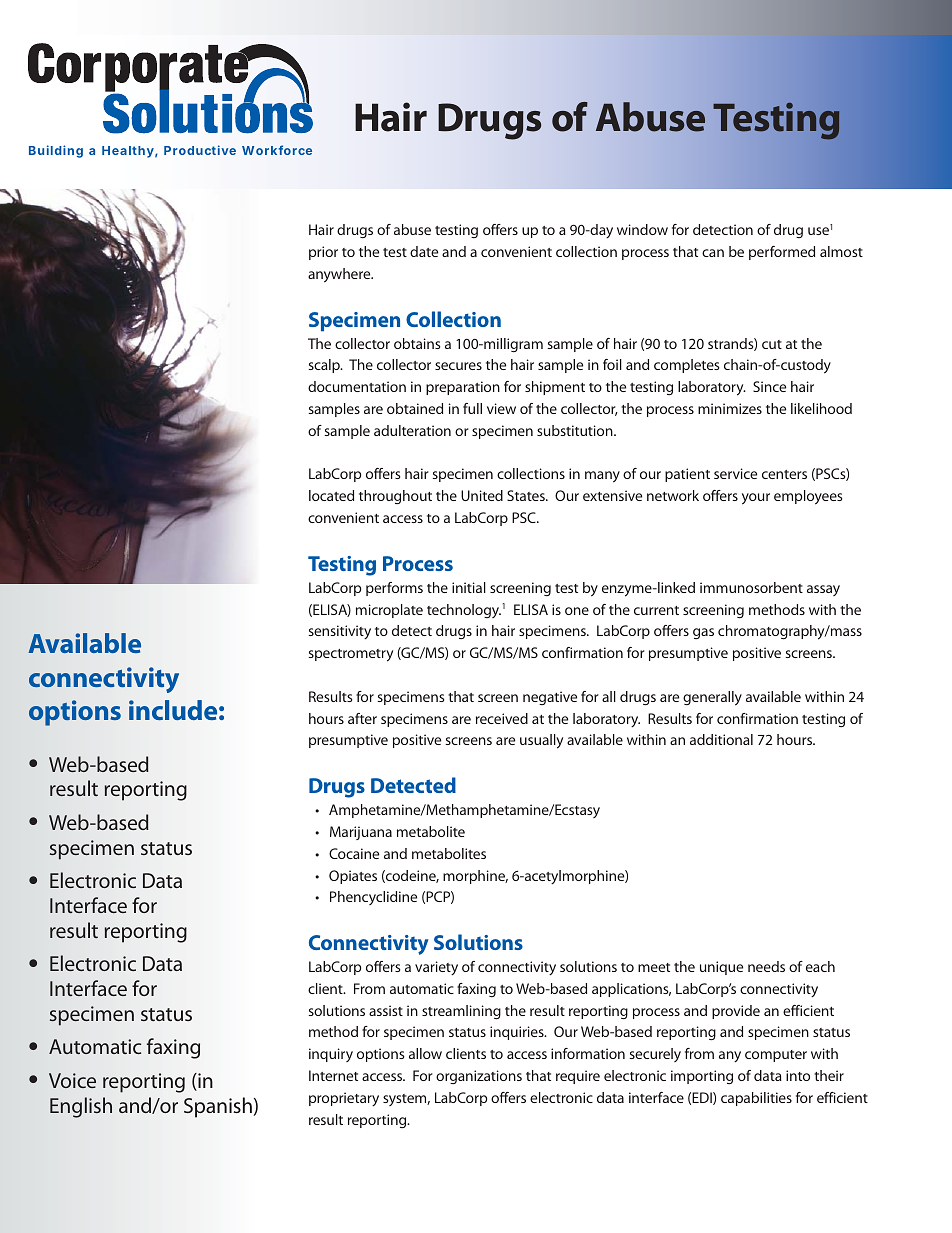 The width and height of the page is (952, 1233). I want to click on scalp, so click(325, 366).
